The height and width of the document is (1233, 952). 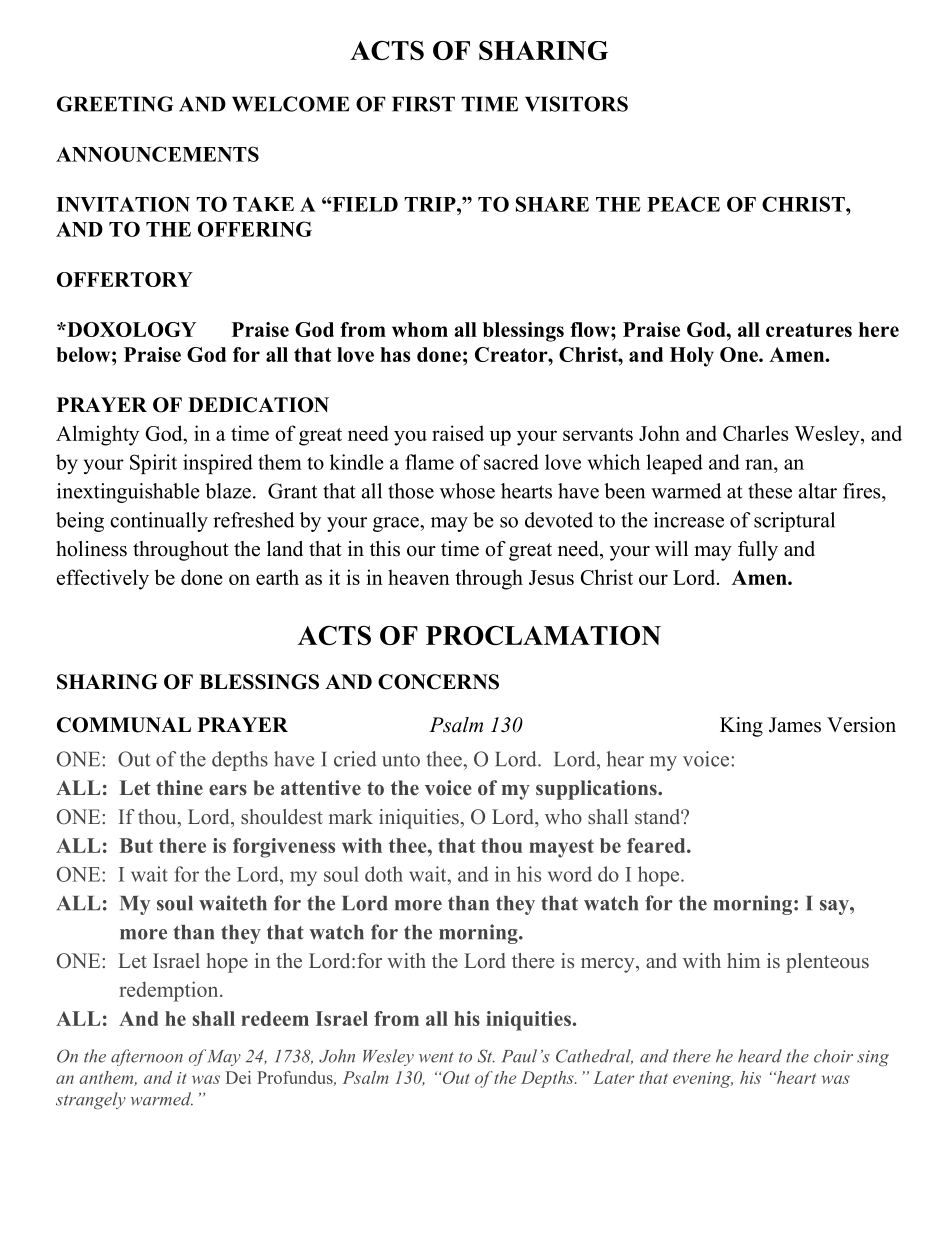 What do you see at coordinates (458, 433) in the document?
I see `raised` at bounding box center [458, 433].
